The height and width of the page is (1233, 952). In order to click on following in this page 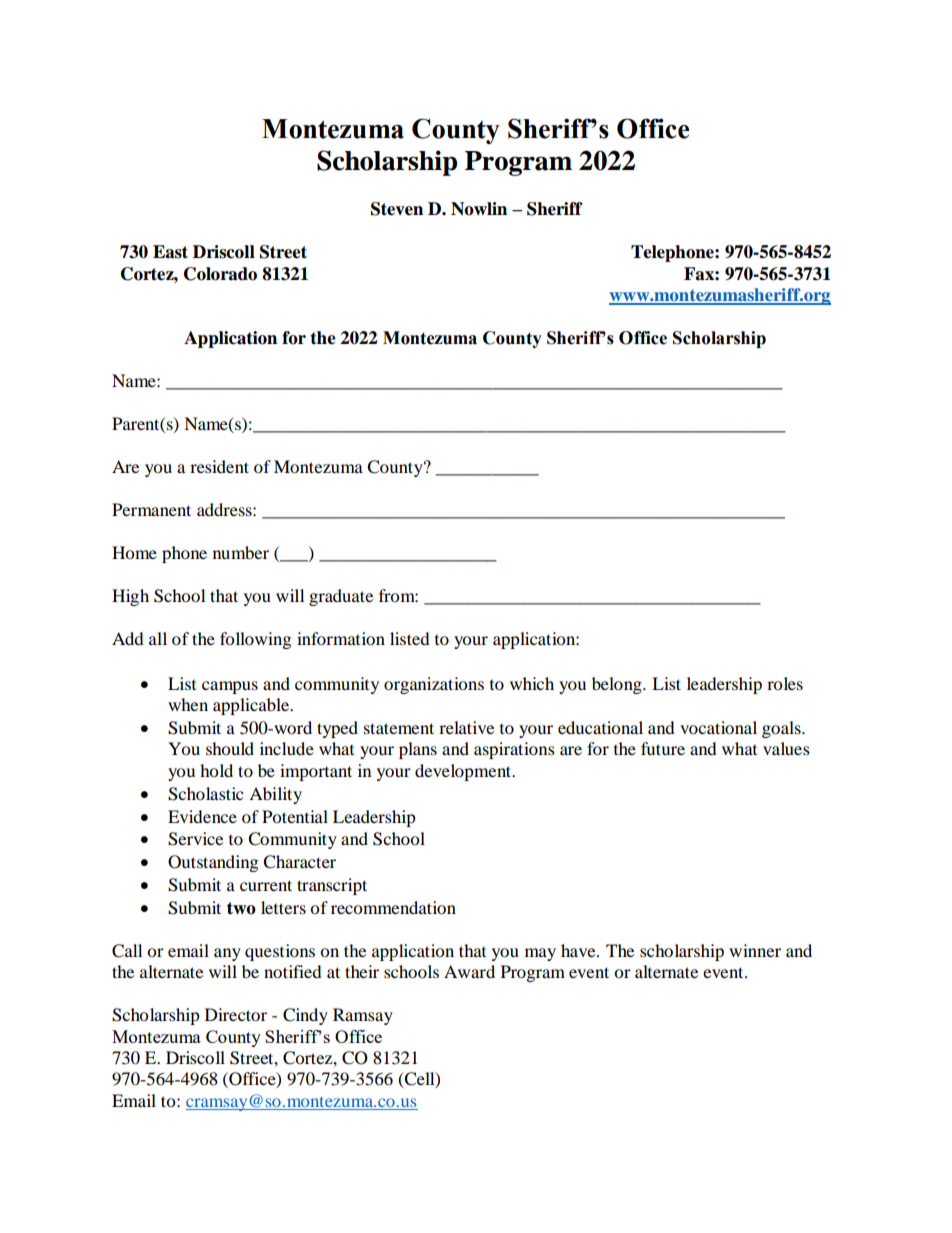, I will do `click(255, 640)`.
